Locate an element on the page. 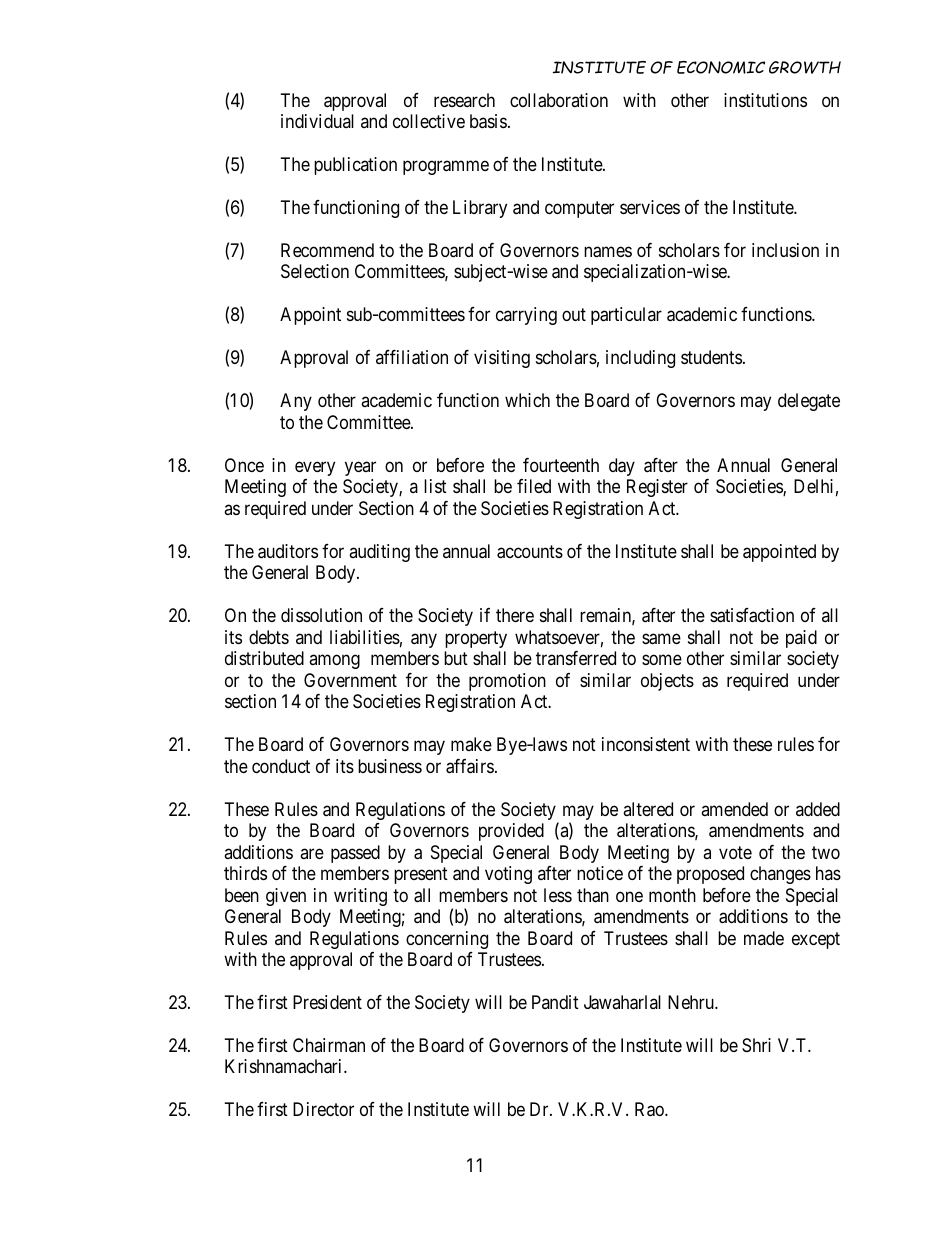 The width and height of the document is (952, 1233). individual is located at coordinates (317, 121).
